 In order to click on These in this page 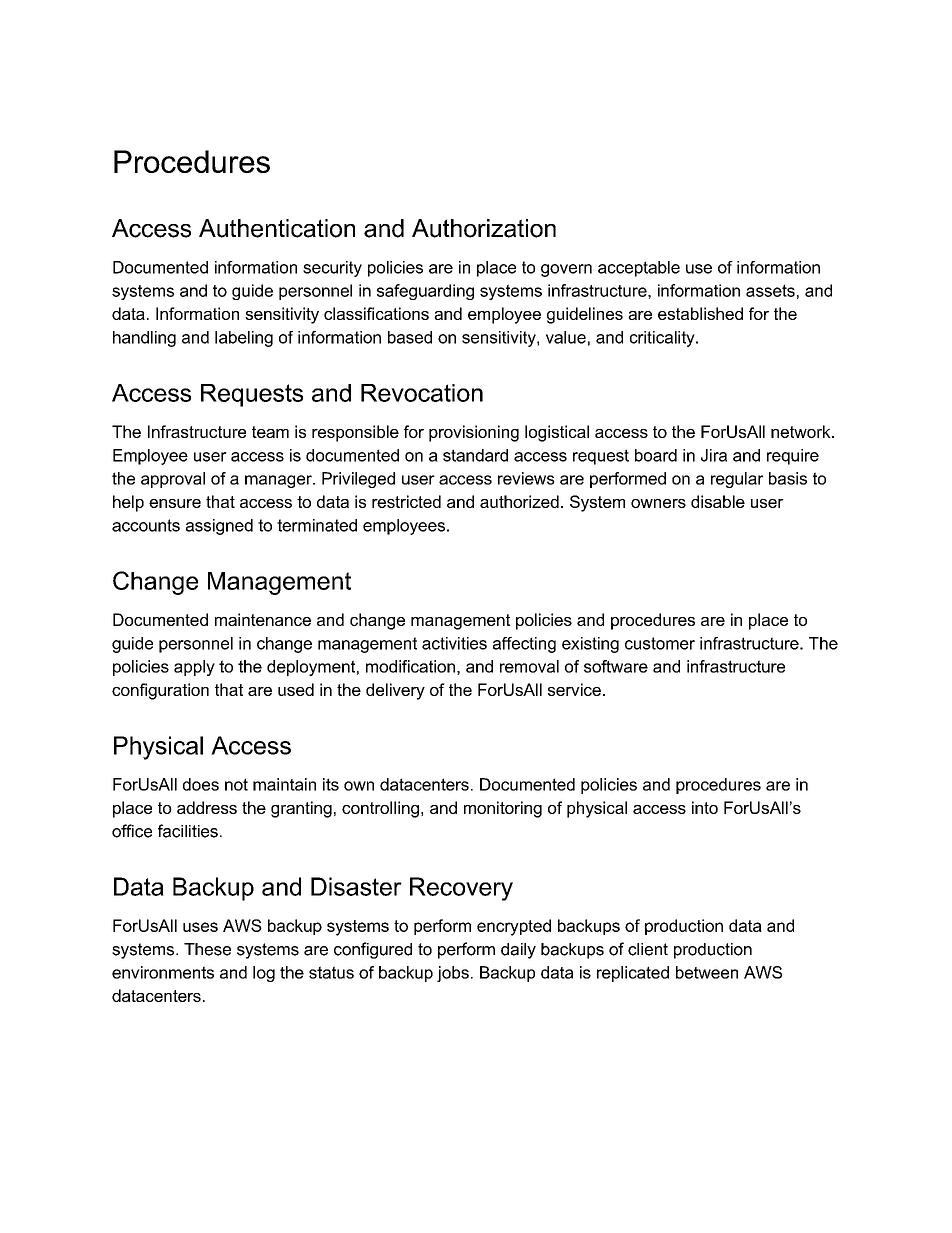, I will do `click(207, 949)`.
